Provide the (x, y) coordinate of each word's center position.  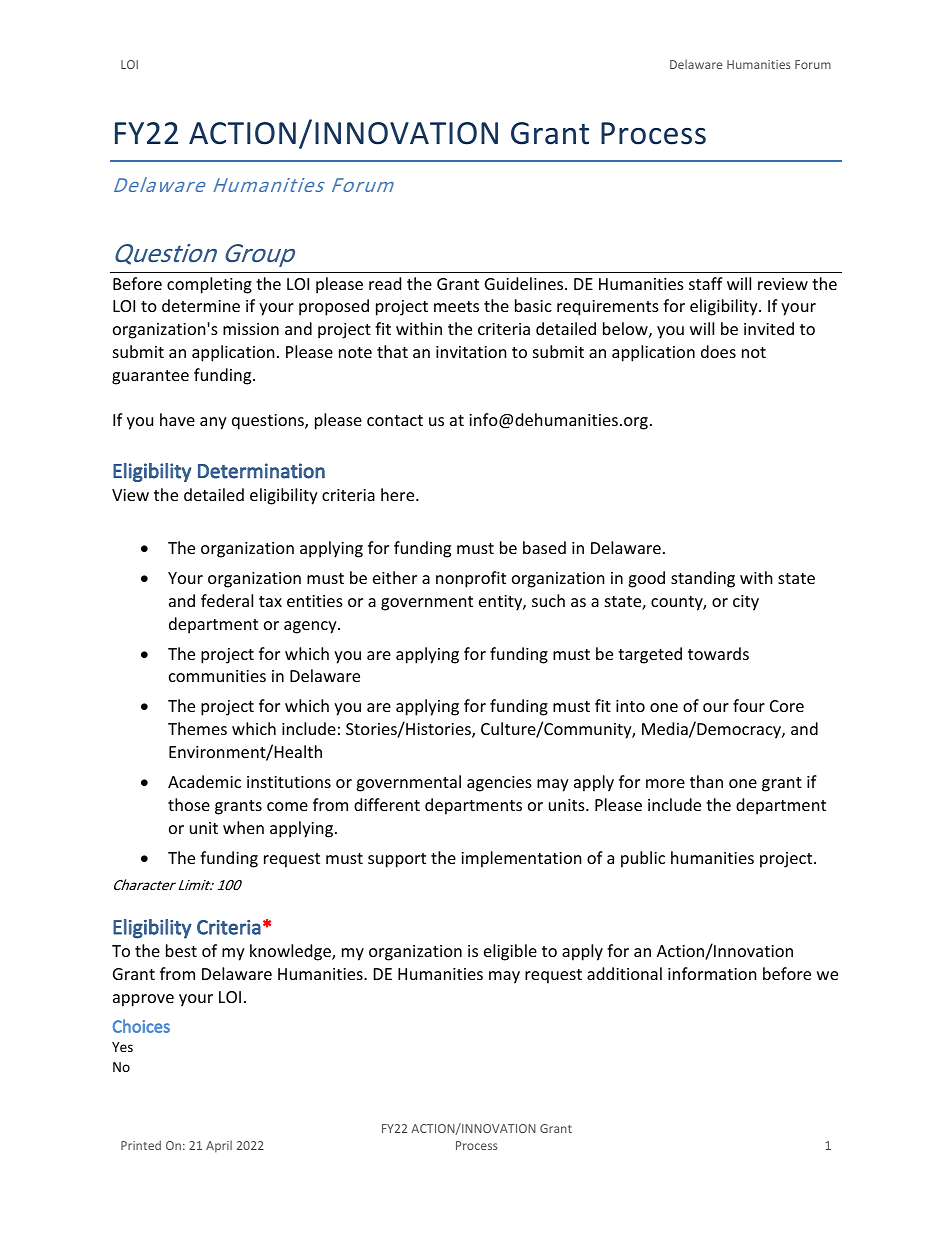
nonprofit (471, 579)
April (219, 1146)
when (243, 827)
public (643, 859)
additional (624, 973)
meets (456, 306)
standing (703, 579)
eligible (510, 952)
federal (227, 600)
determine (201, 305)
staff (706, 283)
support (397, 860)
